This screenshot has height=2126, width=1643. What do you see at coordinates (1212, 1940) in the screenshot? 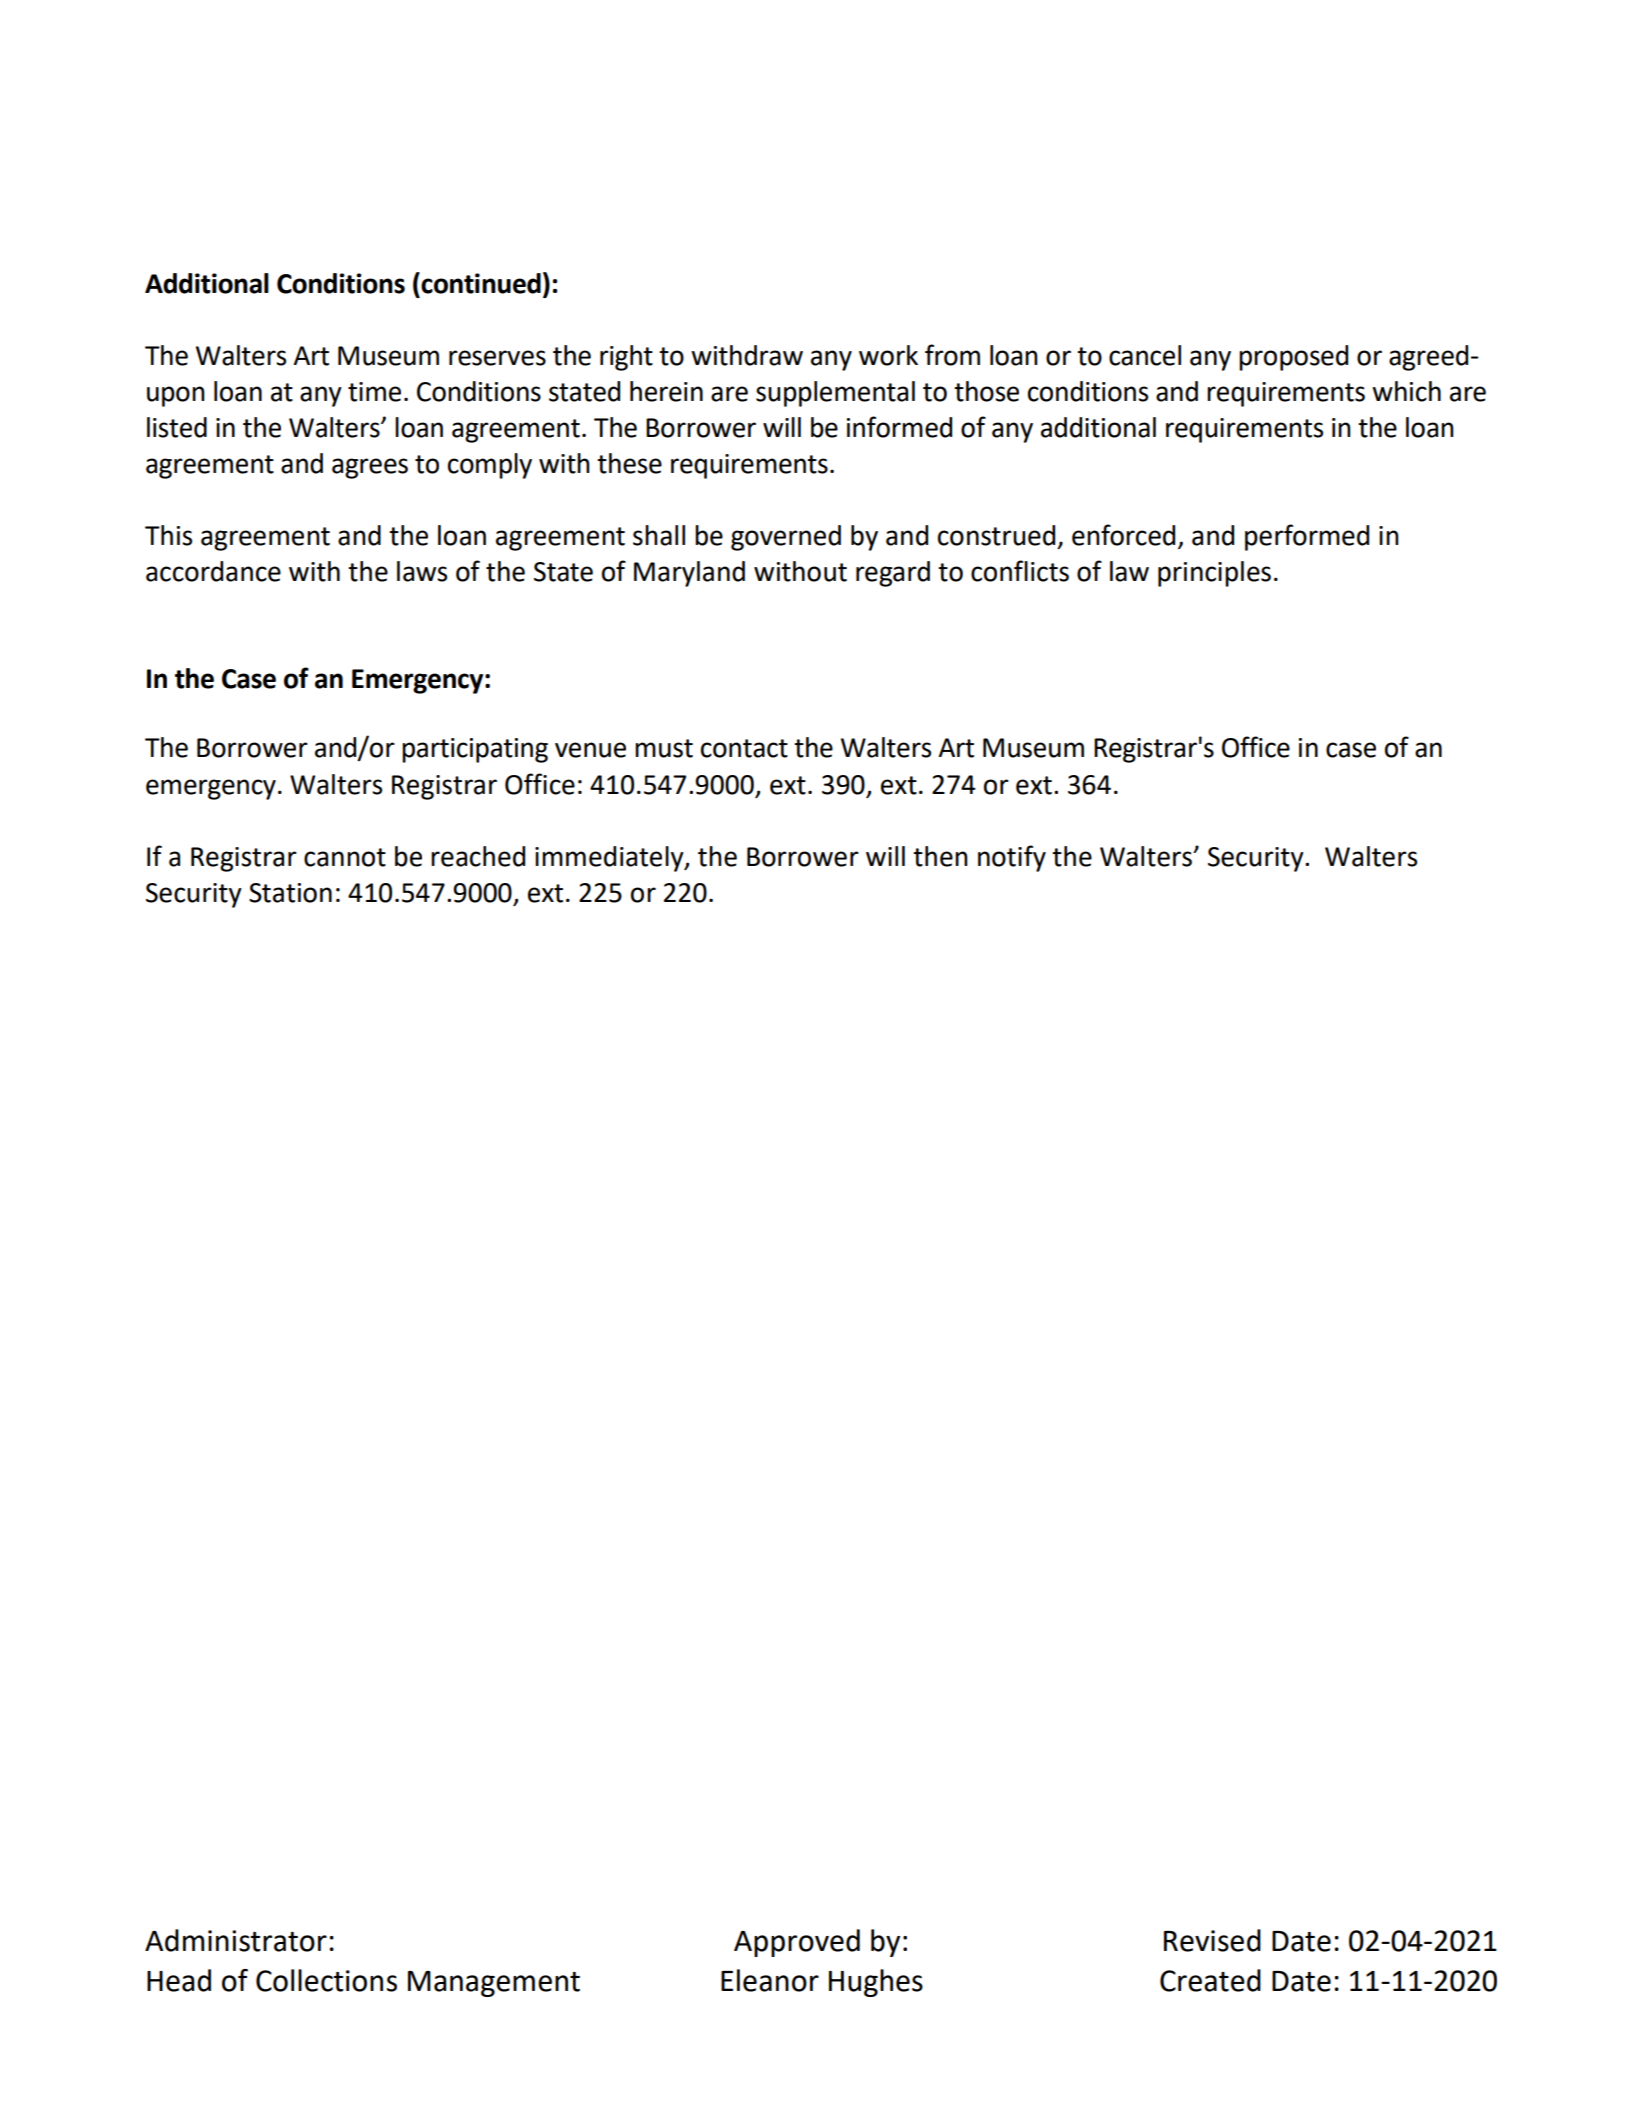
I see `Revised` at bounding box center [1212, 1940].
